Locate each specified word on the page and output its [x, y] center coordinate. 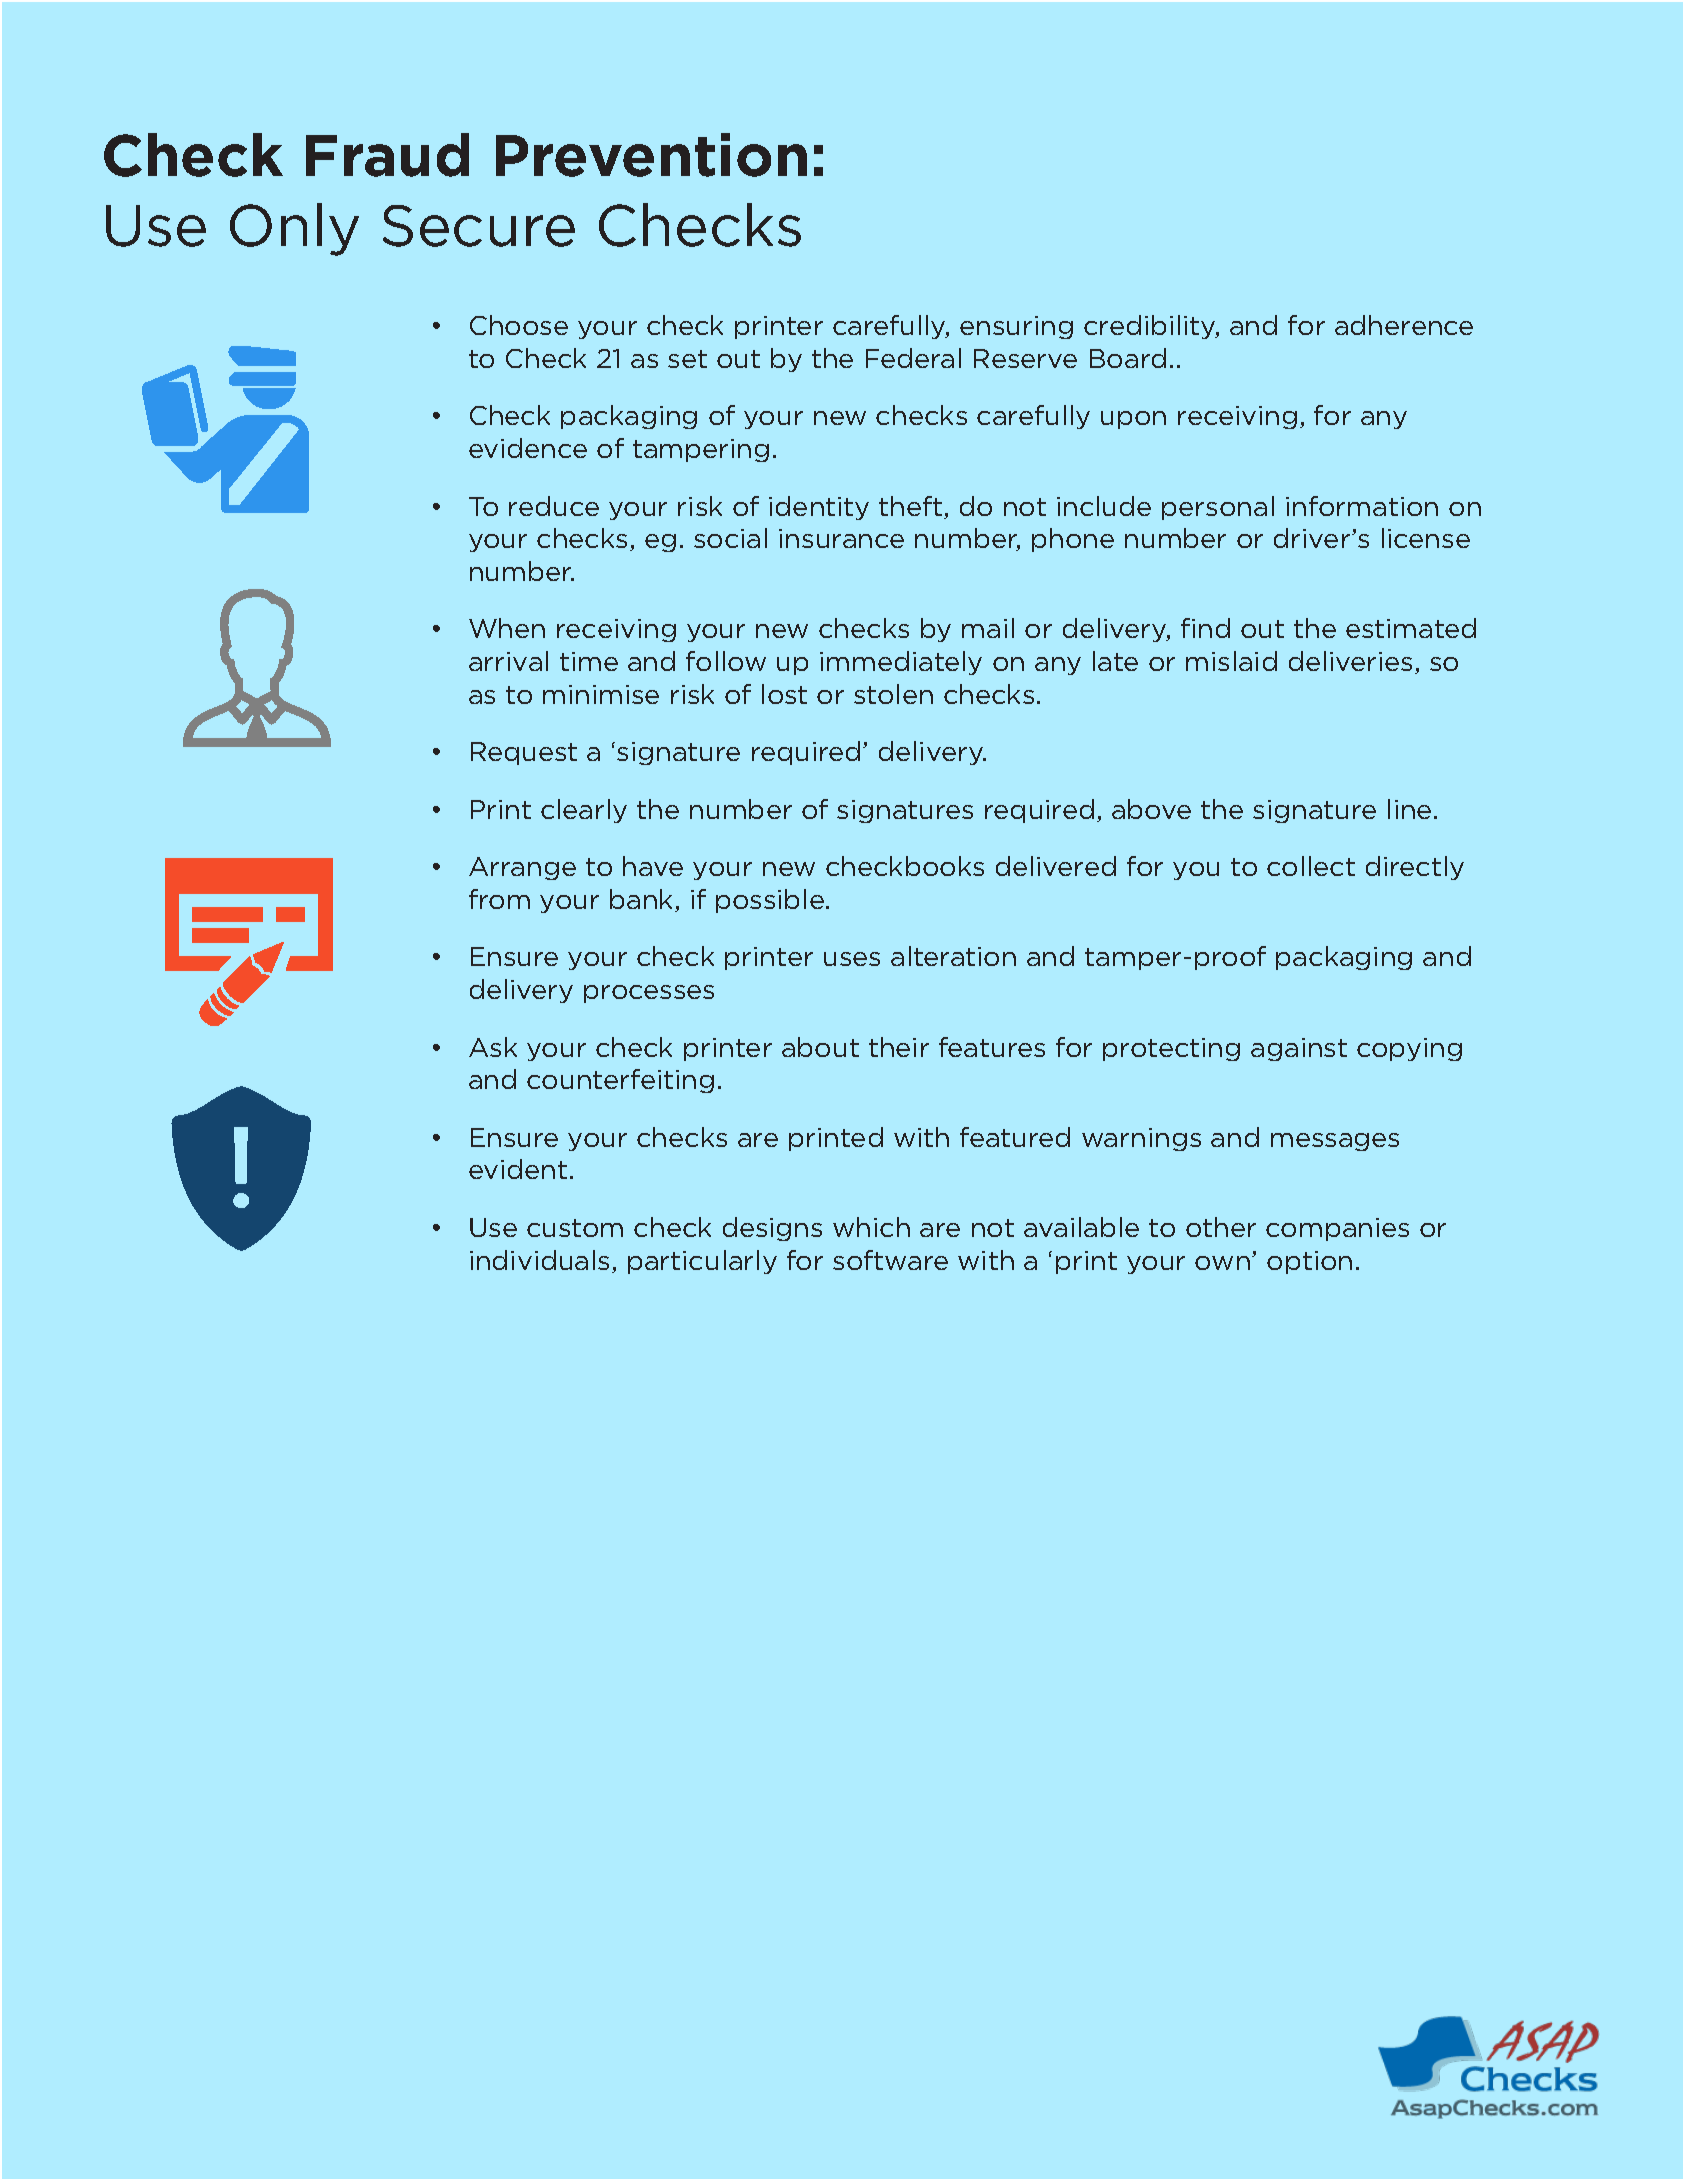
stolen [893, 694]
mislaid [1231, 661]
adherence [1404, 325]
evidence [528, 448]
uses [852, 959]
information [1362, 506]
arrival [508, 661]
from [499, 899]
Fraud [387, 155]
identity [819, 508]
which [871, 1227]
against [1299, 1049]
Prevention [651, 155]
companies [1337, 1229]
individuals [539, 1260]
